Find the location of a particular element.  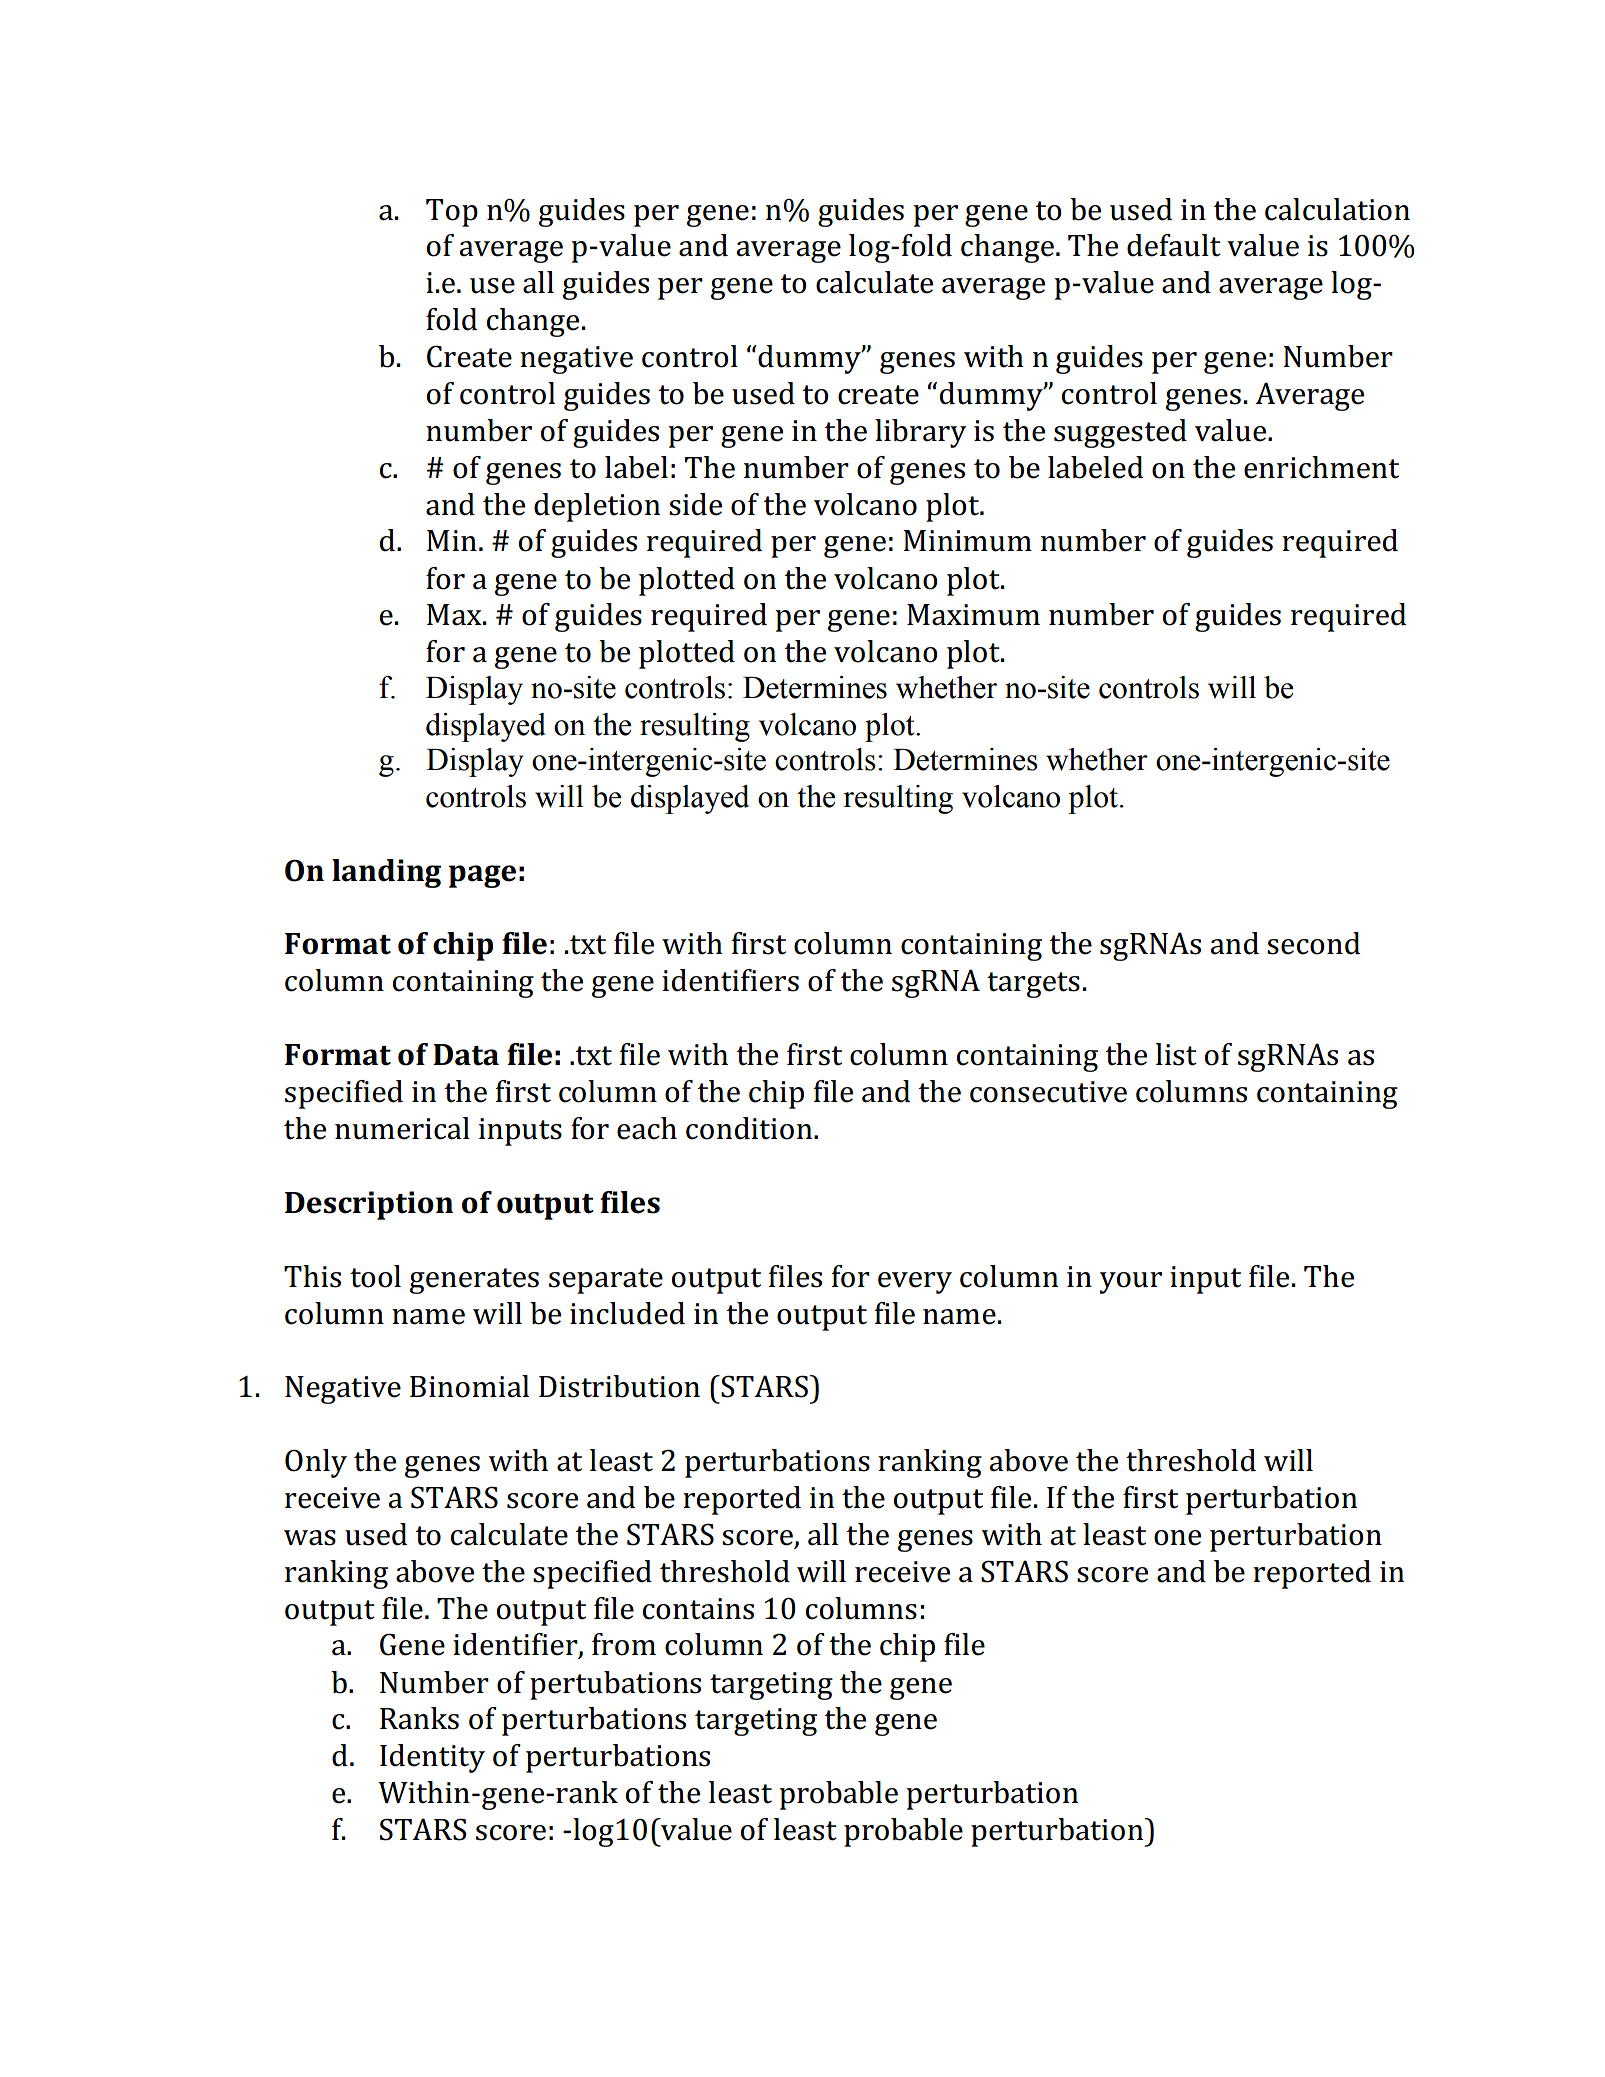

side is located at coordinates (695, 504).
